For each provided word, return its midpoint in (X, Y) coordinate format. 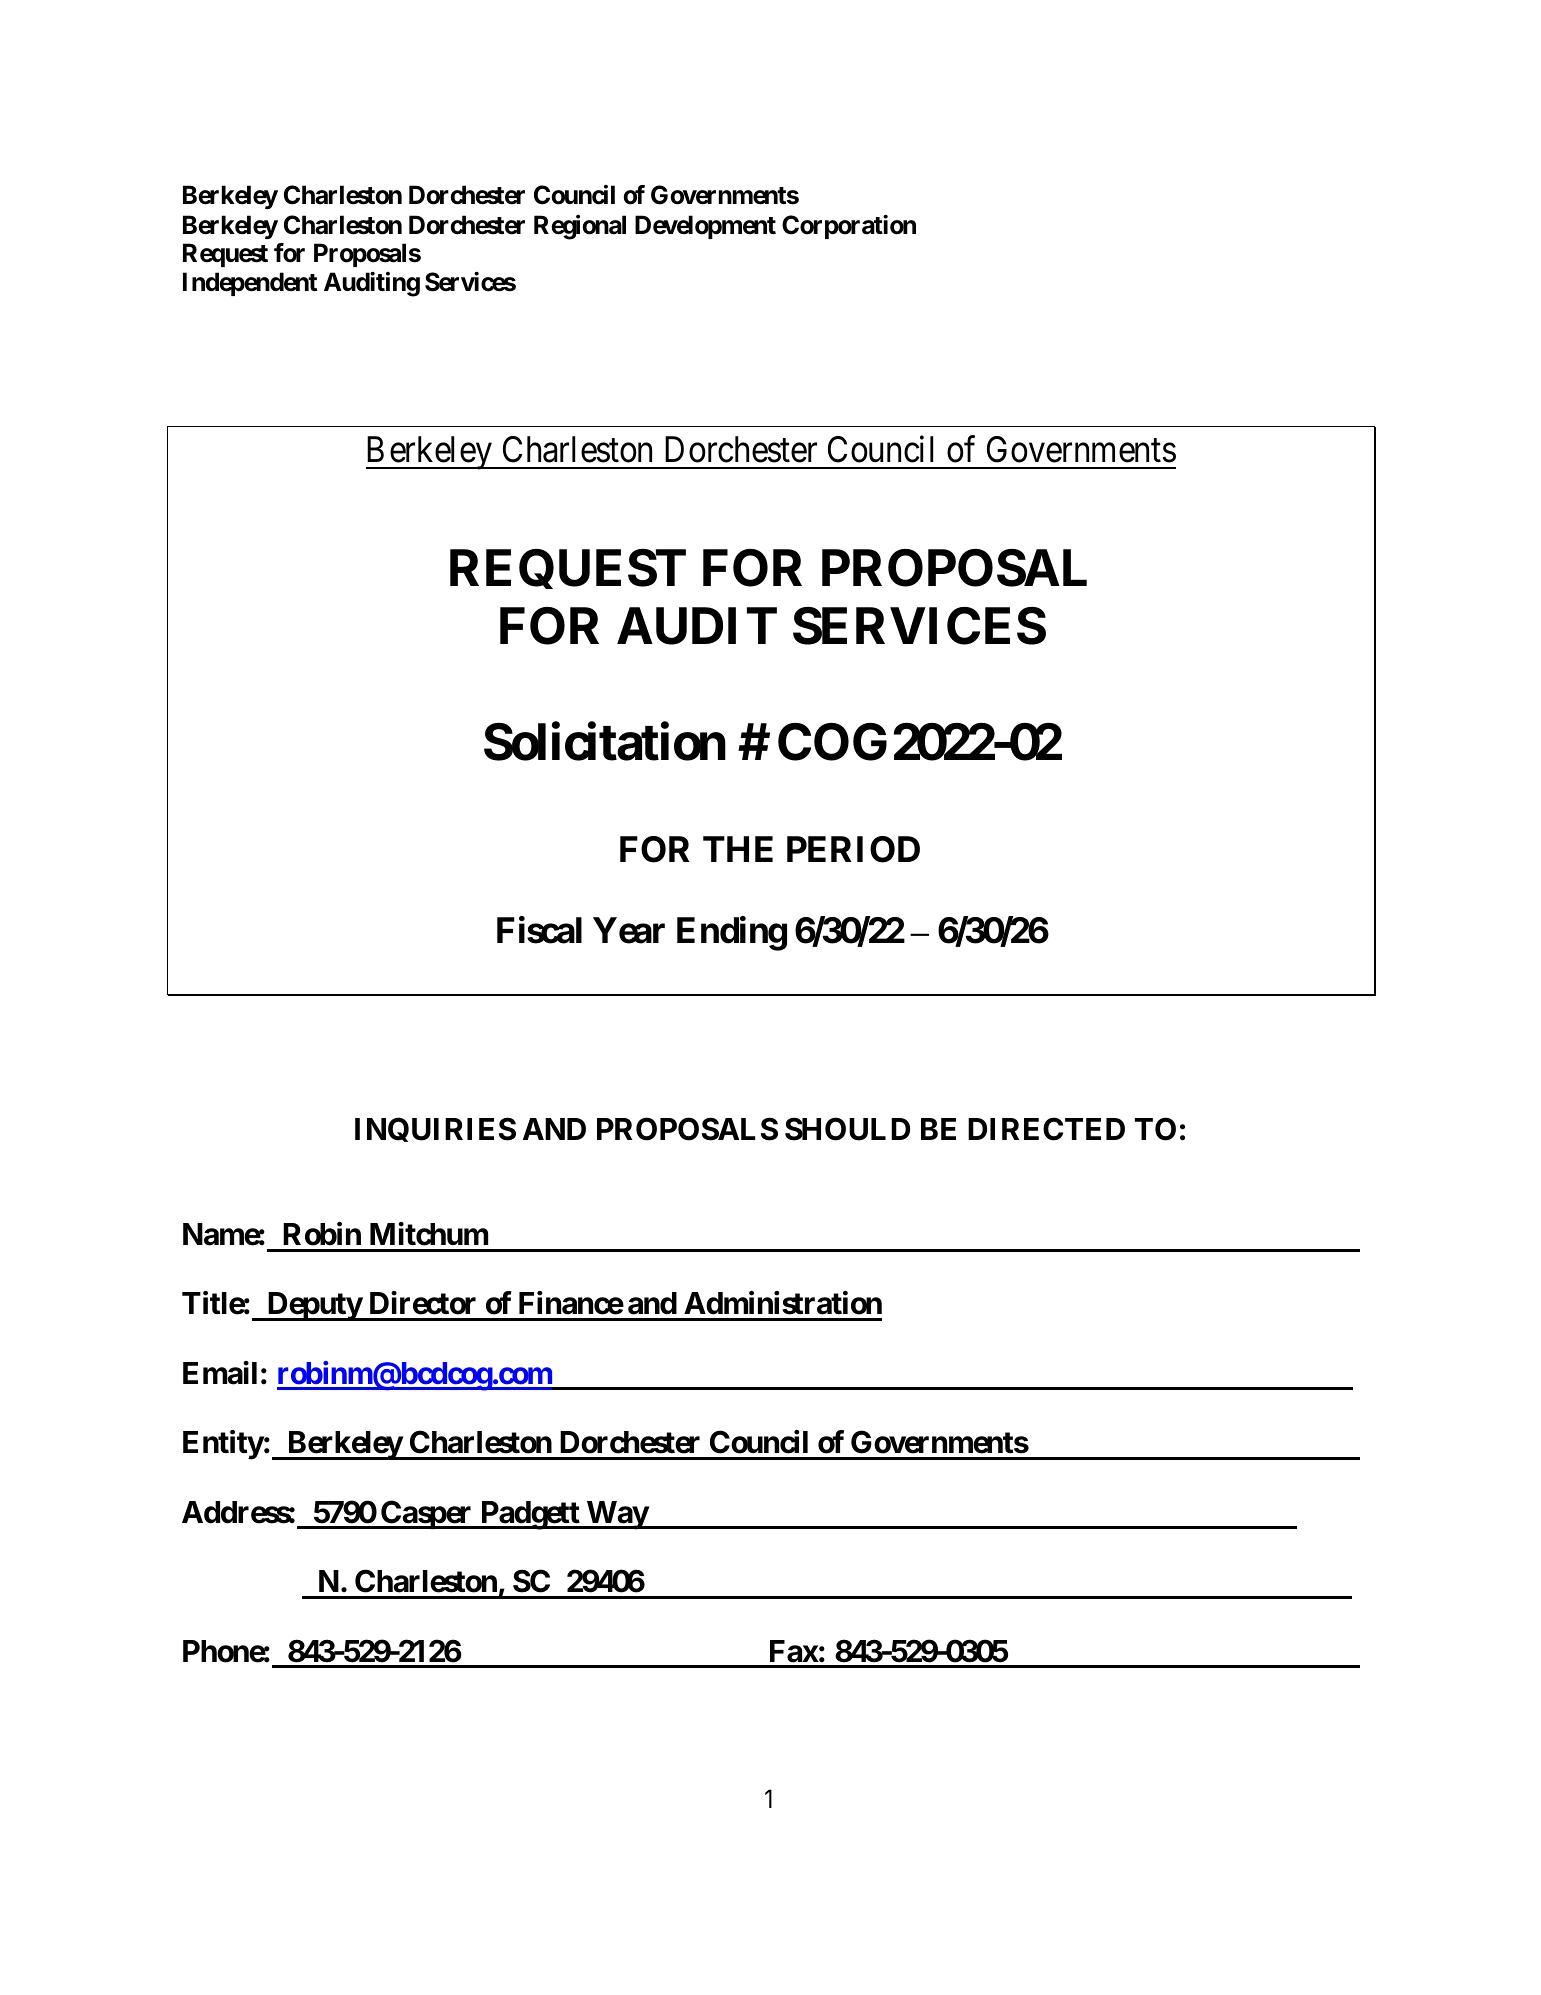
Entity (223, 1445)
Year (629, 930)
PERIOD (853, 849)
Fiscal (539, 930)
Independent (250, 284)
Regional (580, 227)
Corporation (849, 226)
